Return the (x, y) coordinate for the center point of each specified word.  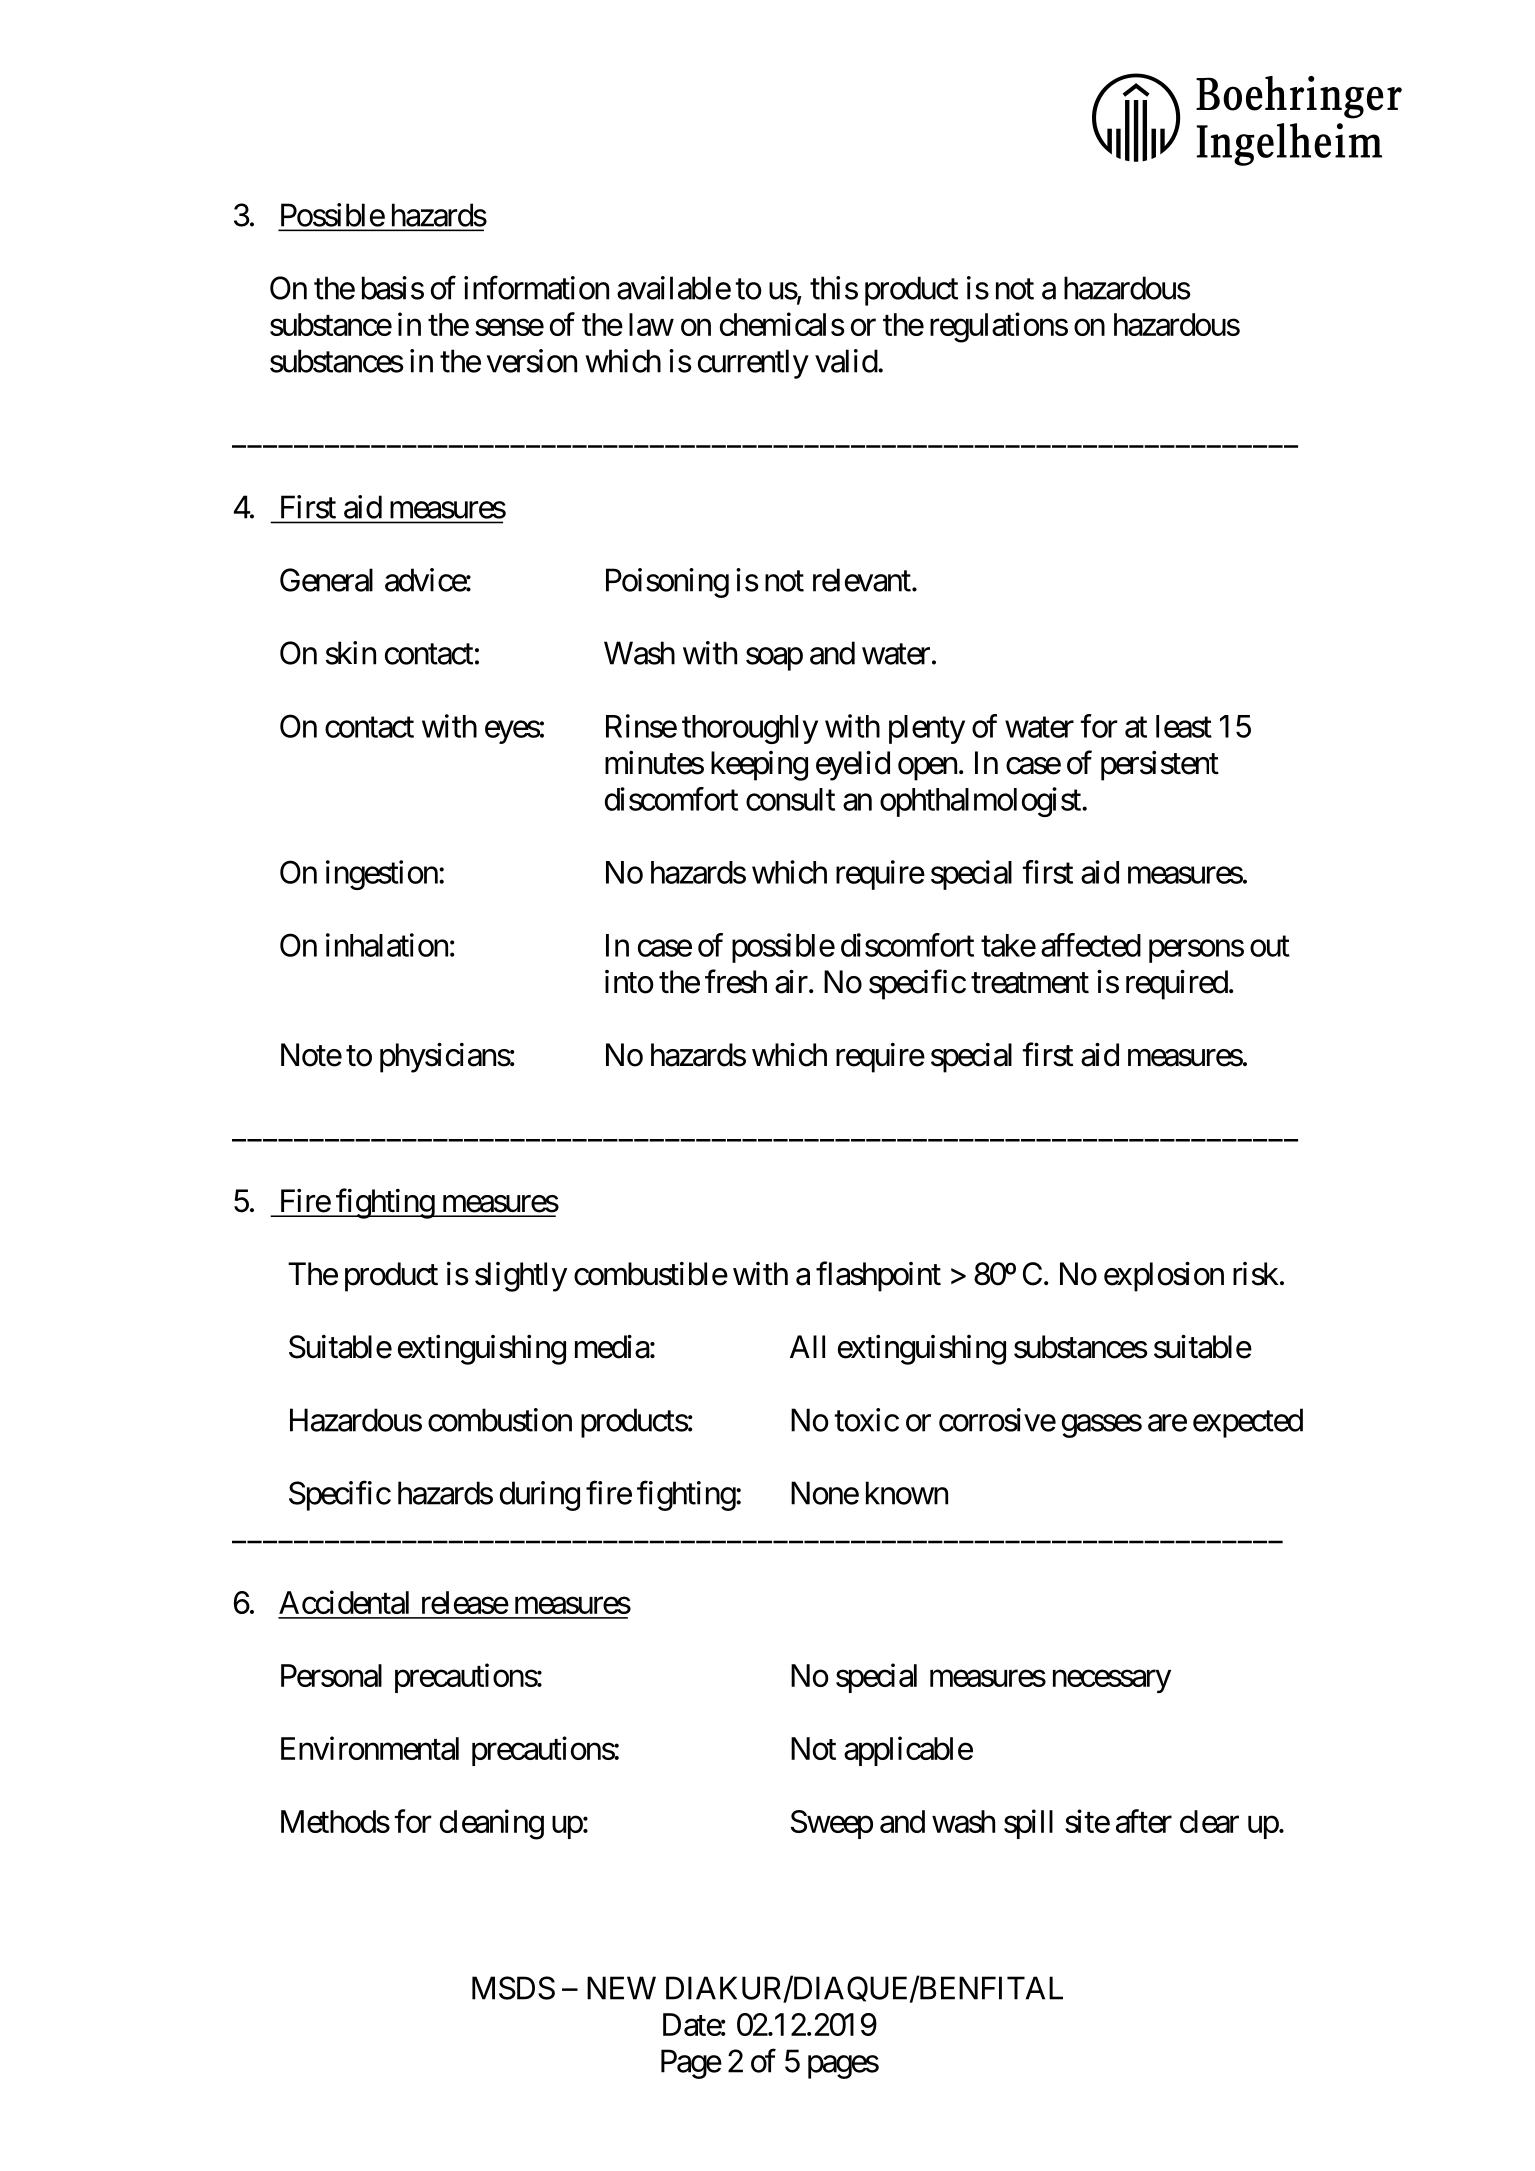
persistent (1160, 766)
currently (753, 364)
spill (1028, 1824)
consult (790, 799)
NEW (621, 1988)
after (1144, 1821)
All (807, 1346)
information (536, 288)
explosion (1164, 1276)
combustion (500, 1420)
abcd (1247, 119)
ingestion (382, 875)
